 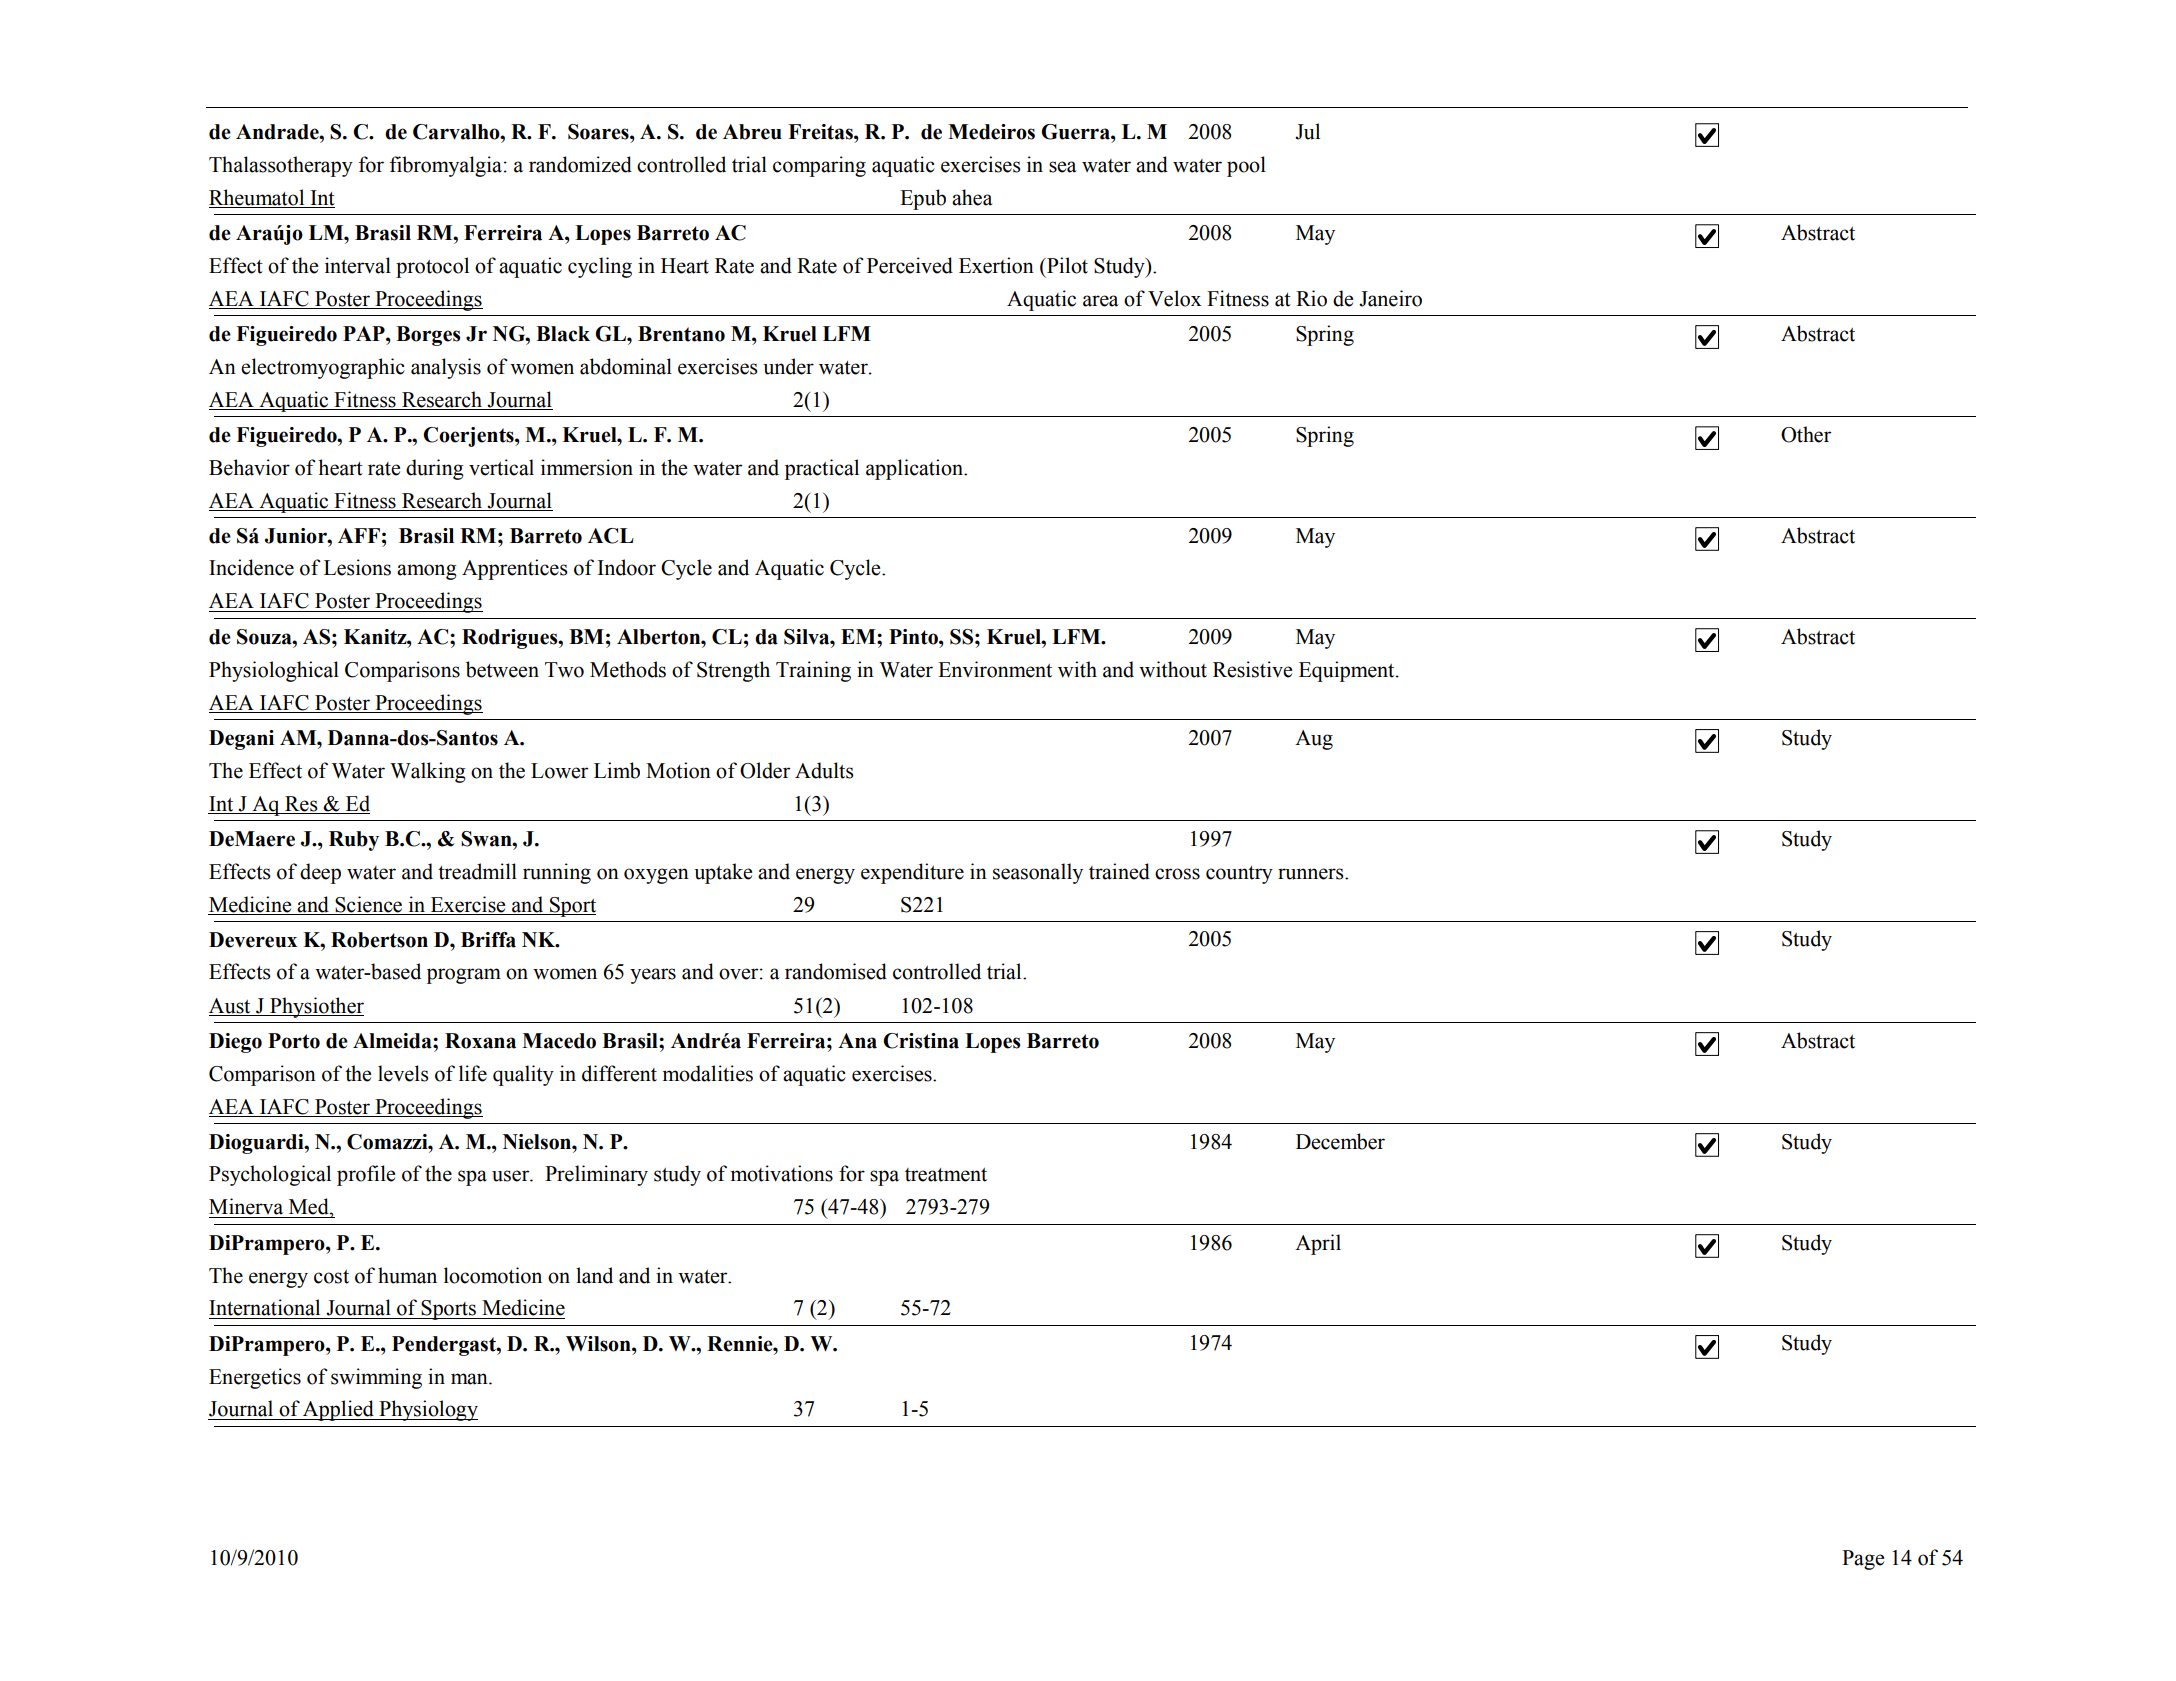 I want to click on Physiology, so click(x=427, y=1410).
